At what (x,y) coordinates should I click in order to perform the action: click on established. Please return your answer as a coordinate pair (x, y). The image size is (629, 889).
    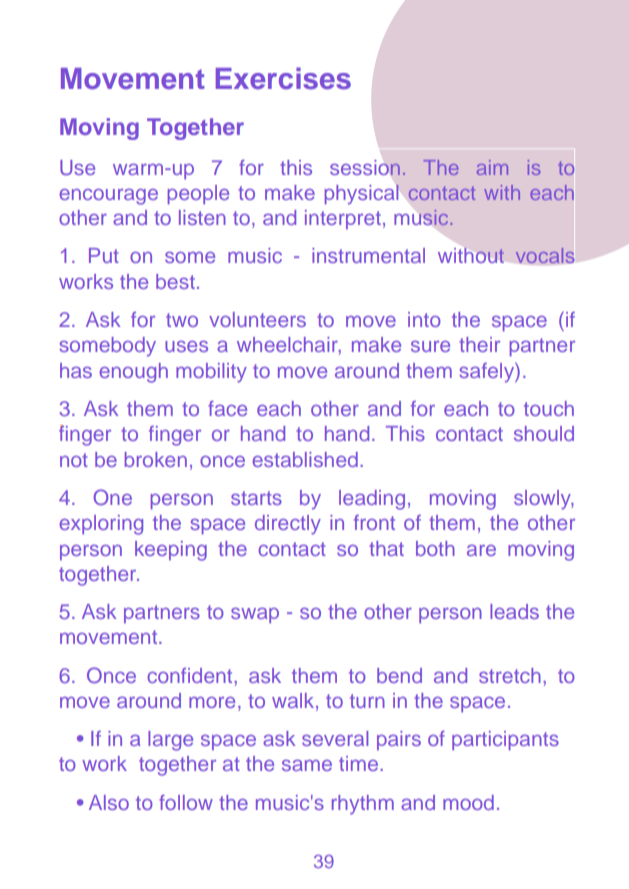
    Looking at the image, I should click on (305, 459).
